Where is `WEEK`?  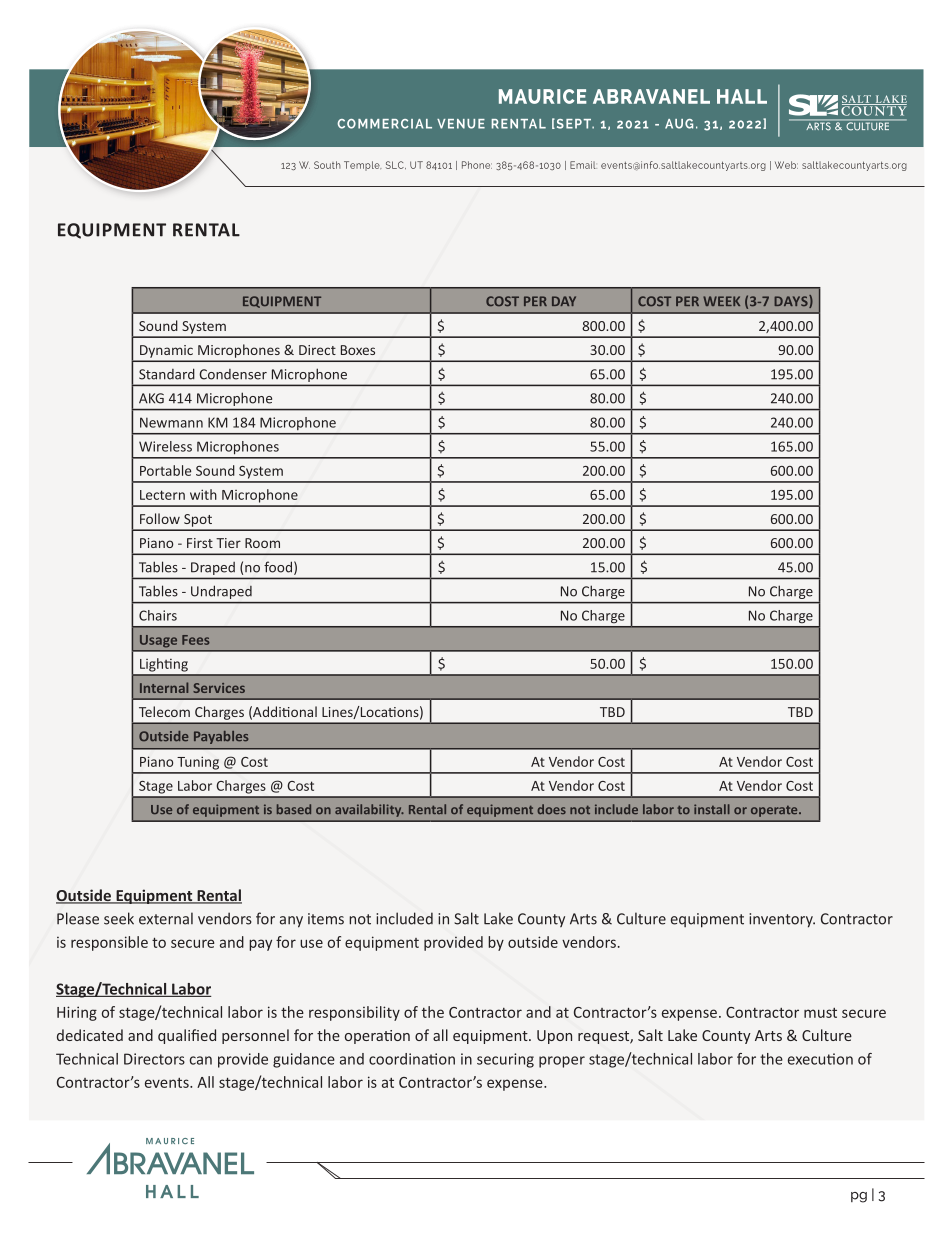
WEEK is located at coordinates (721, 301).
